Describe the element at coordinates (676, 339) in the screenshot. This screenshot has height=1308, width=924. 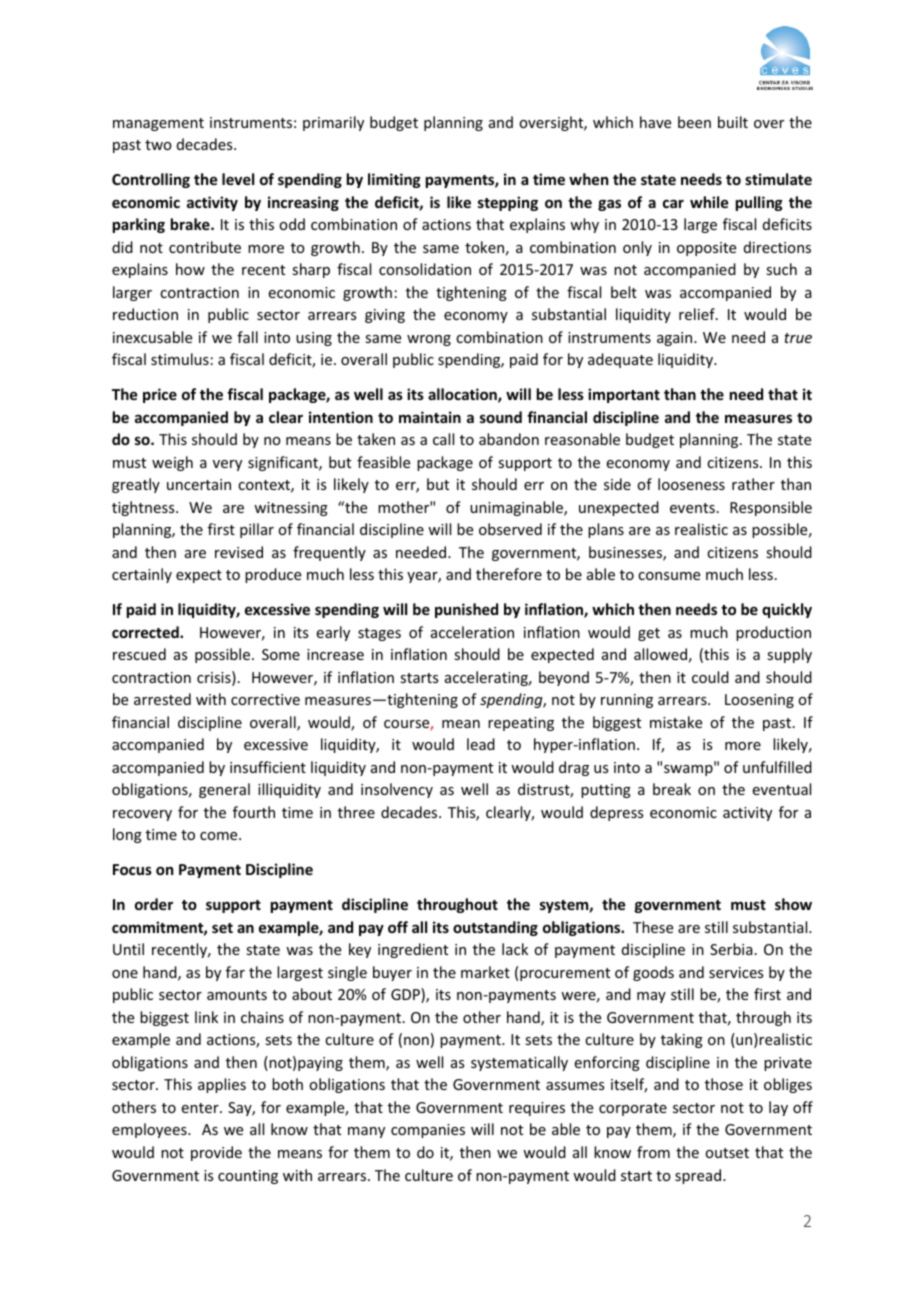
I see `again` at that location.
